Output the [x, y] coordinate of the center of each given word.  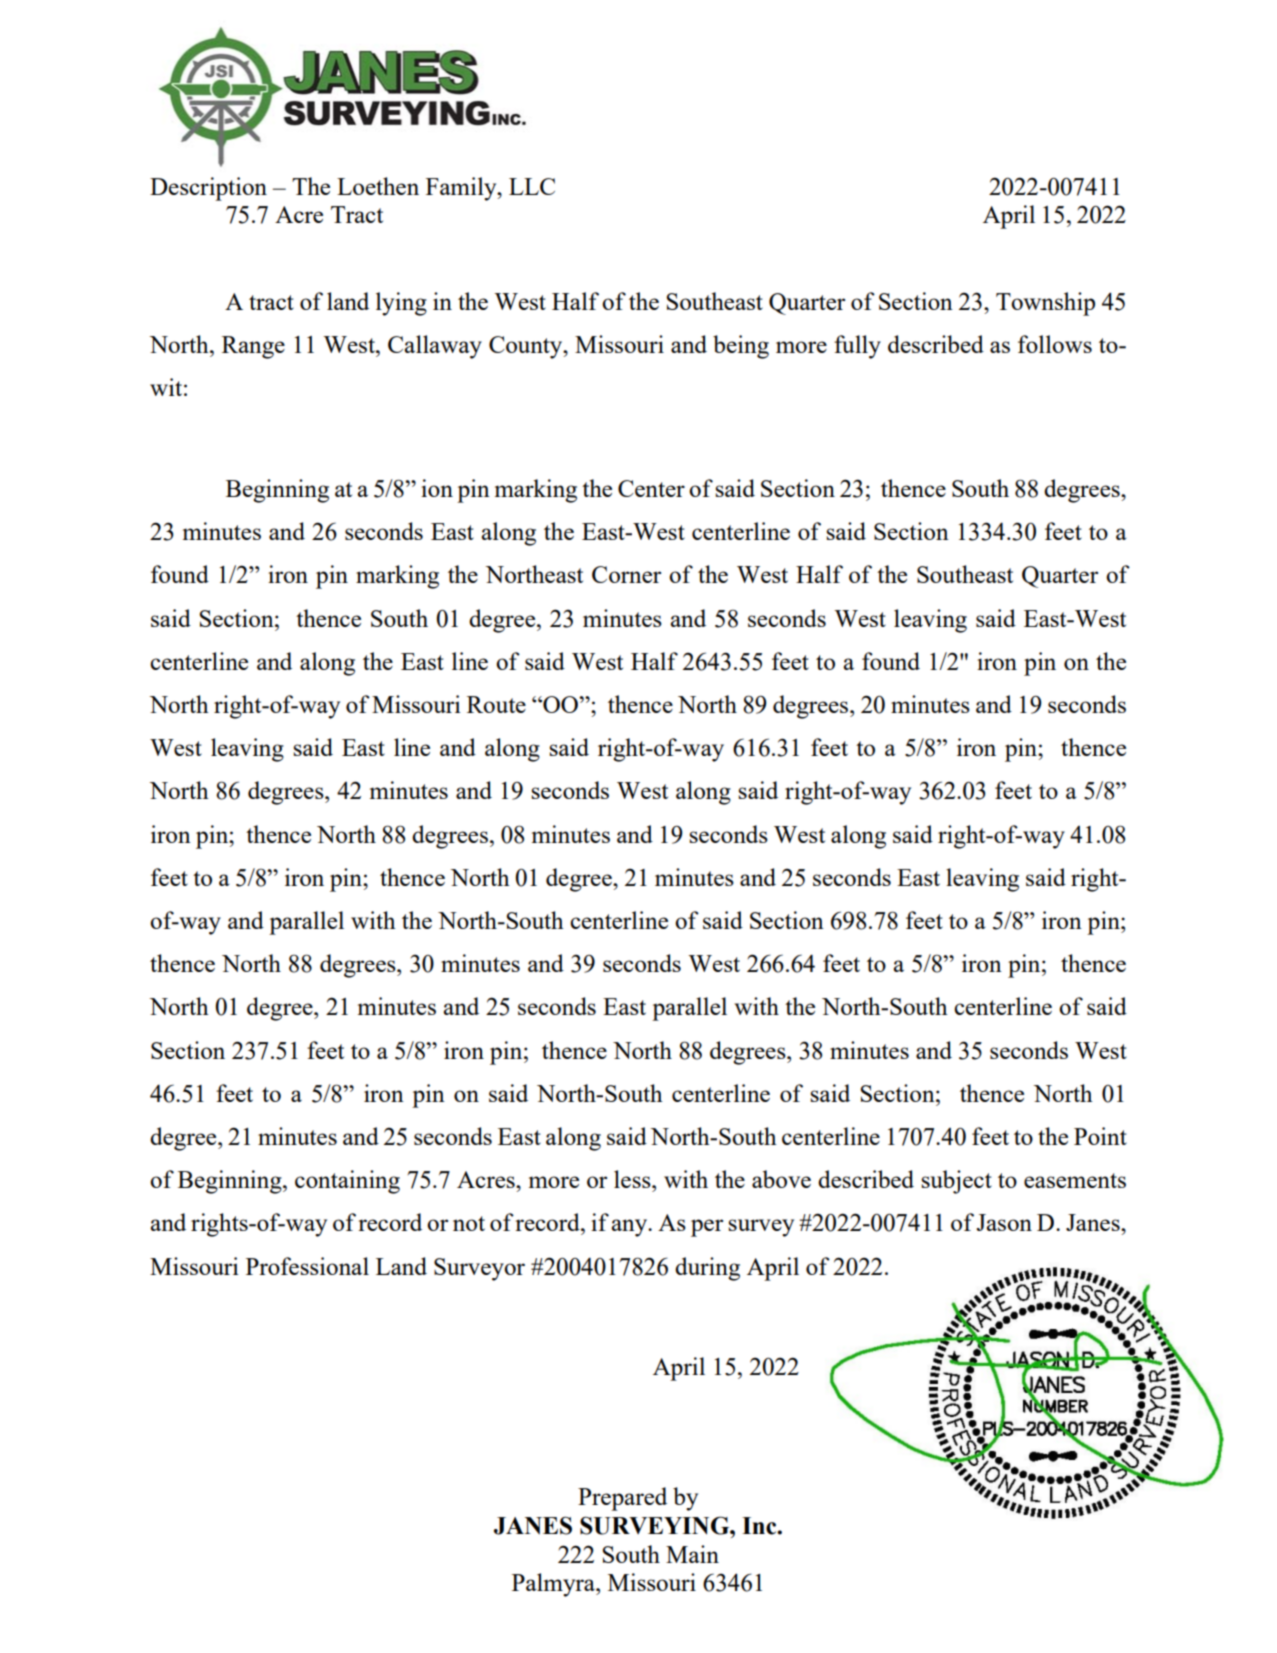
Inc [760, 1526]
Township [1045, 304]
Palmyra [554, 1585]
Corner [626, 574]
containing [347, 1182]
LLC [532, 186]
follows [1055, 344]
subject [956, 1182]
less [633, 1179]
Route [496, 704]
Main [692, 1554]
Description [208, 189]
